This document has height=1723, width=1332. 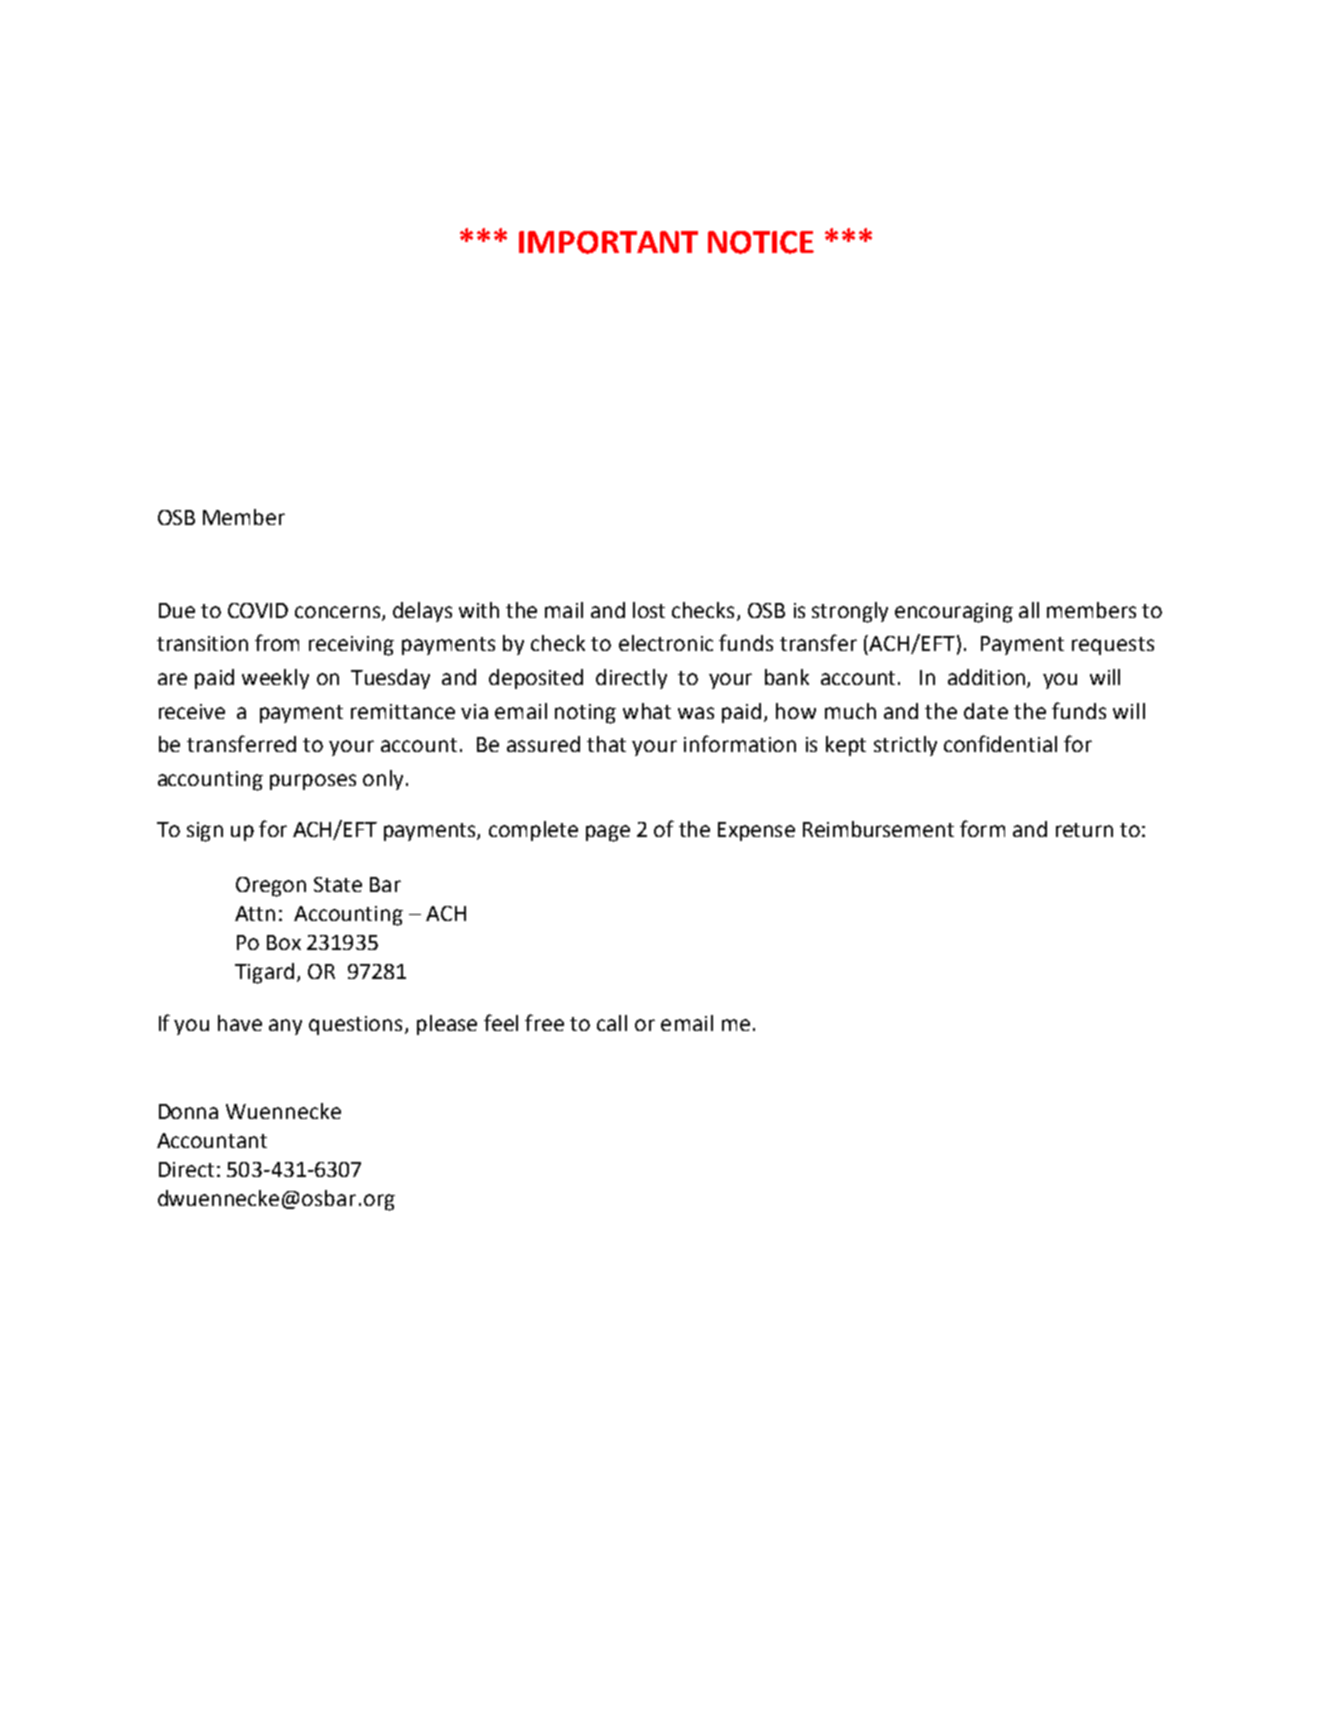 What do you see at coordinates (608, 242) in the document?
I see `IMPORTANT` at bounding box center [608, 242].
